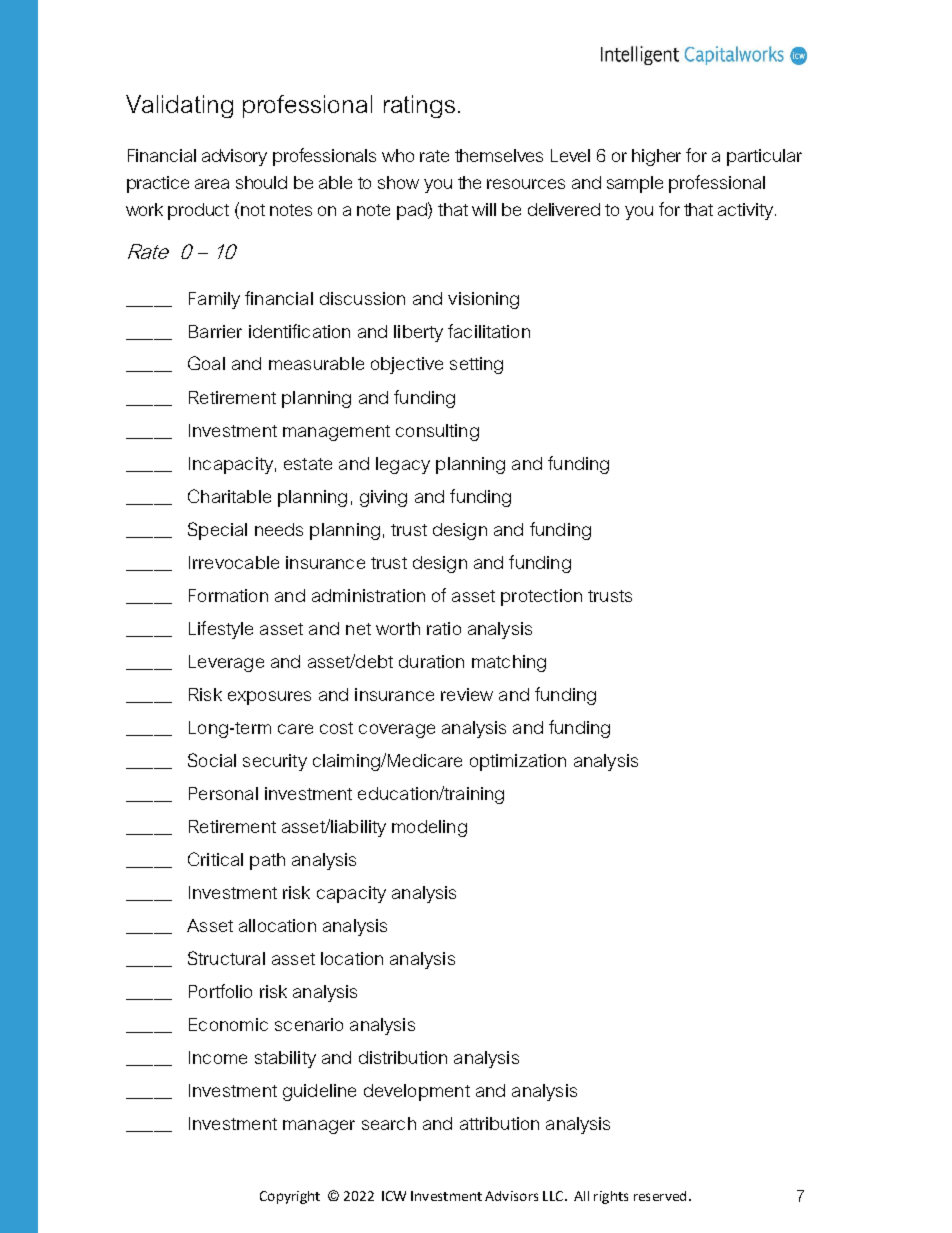  Describe the element at coordinates (499, 1123) in the document. I see `attribution` at that location.
